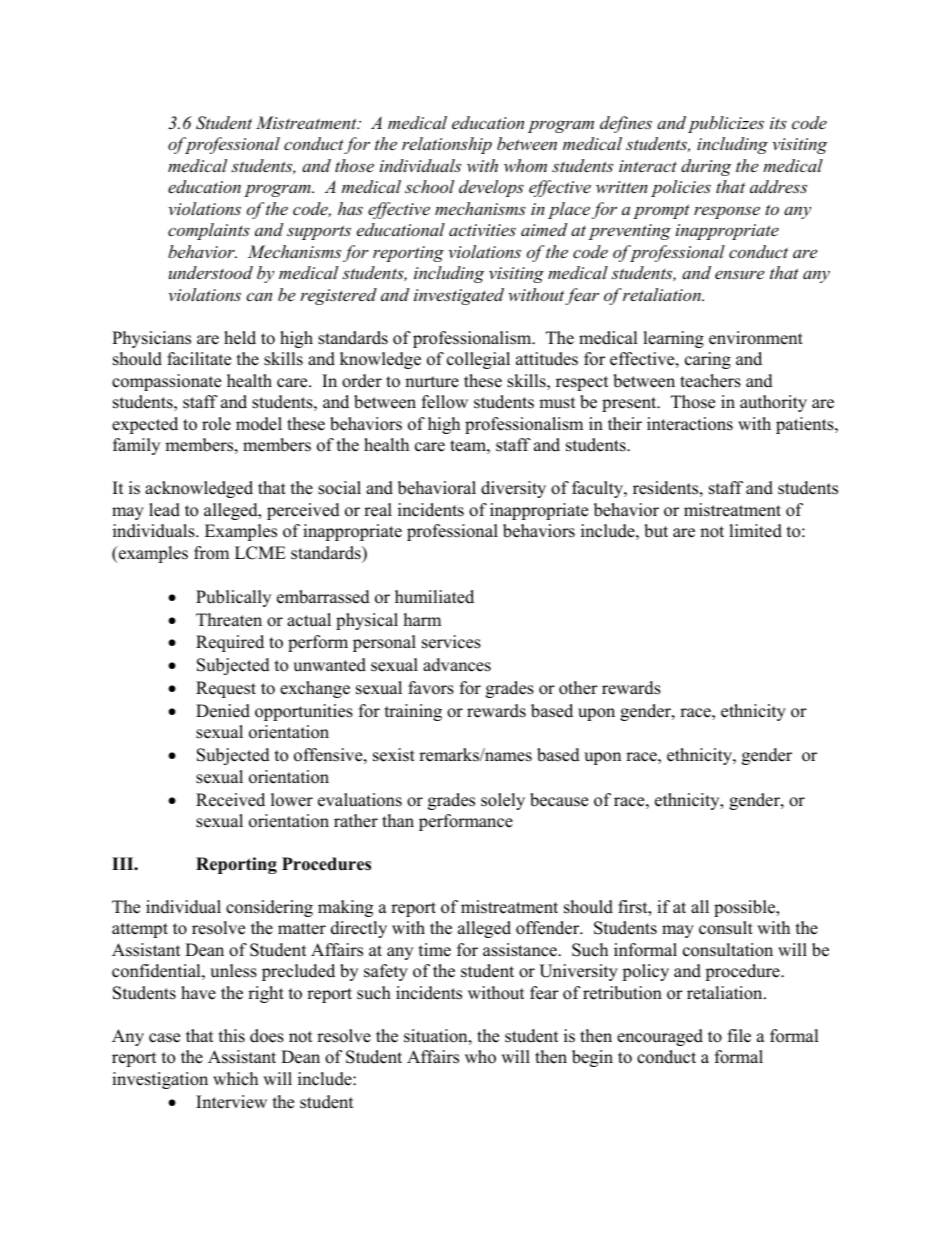 The image size is (952, 1233). What do you see at coordinates (755, 531) in the screenshot?
I see `limited` at bounding box center [755, 531].
